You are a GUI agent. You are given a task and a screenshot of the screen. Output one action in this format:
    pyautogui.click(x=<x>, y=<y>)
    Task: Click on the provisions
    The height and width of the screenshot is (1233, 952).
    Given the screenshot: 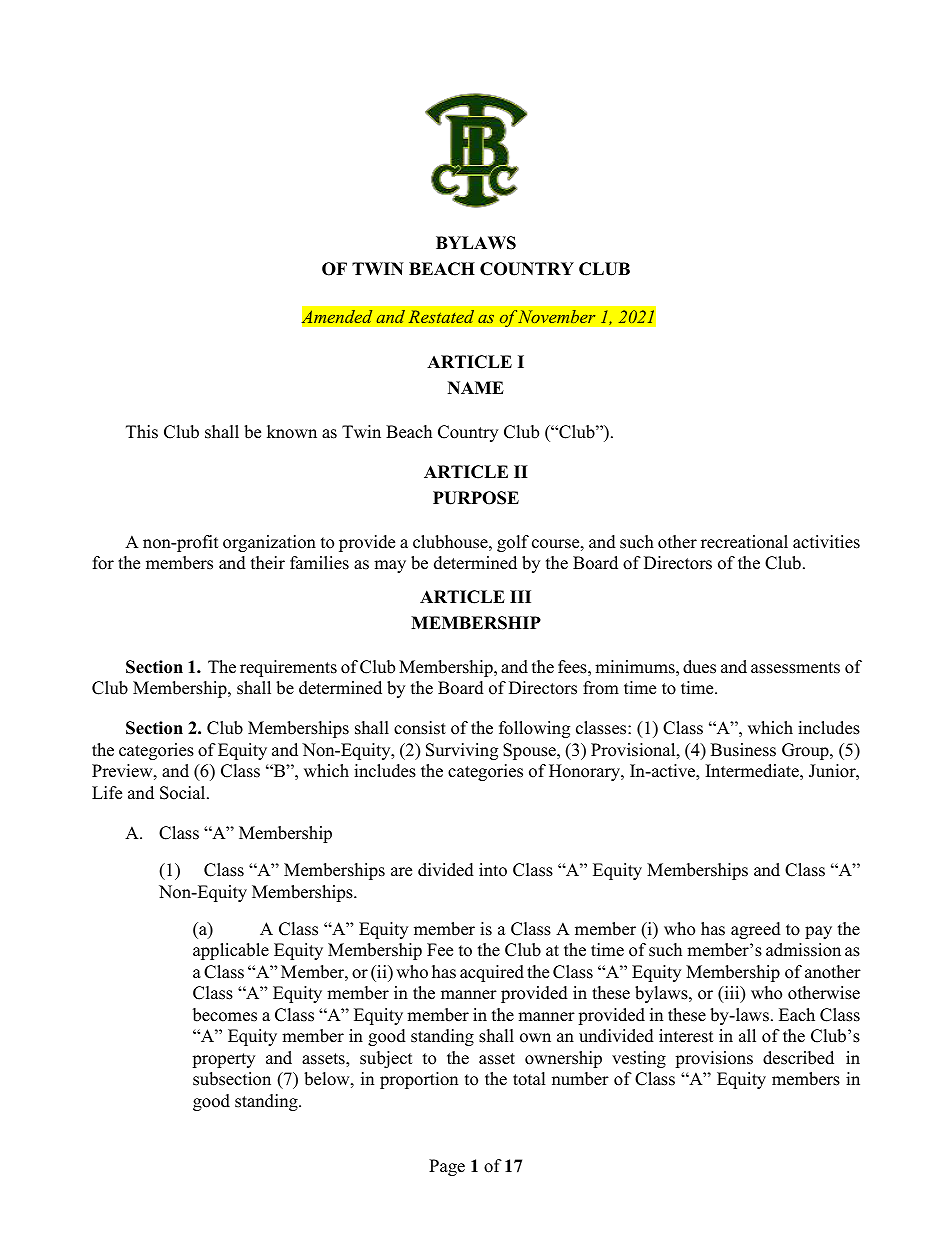 What is the action you would take?
    pyautogui.click(x=714, y=1059)
